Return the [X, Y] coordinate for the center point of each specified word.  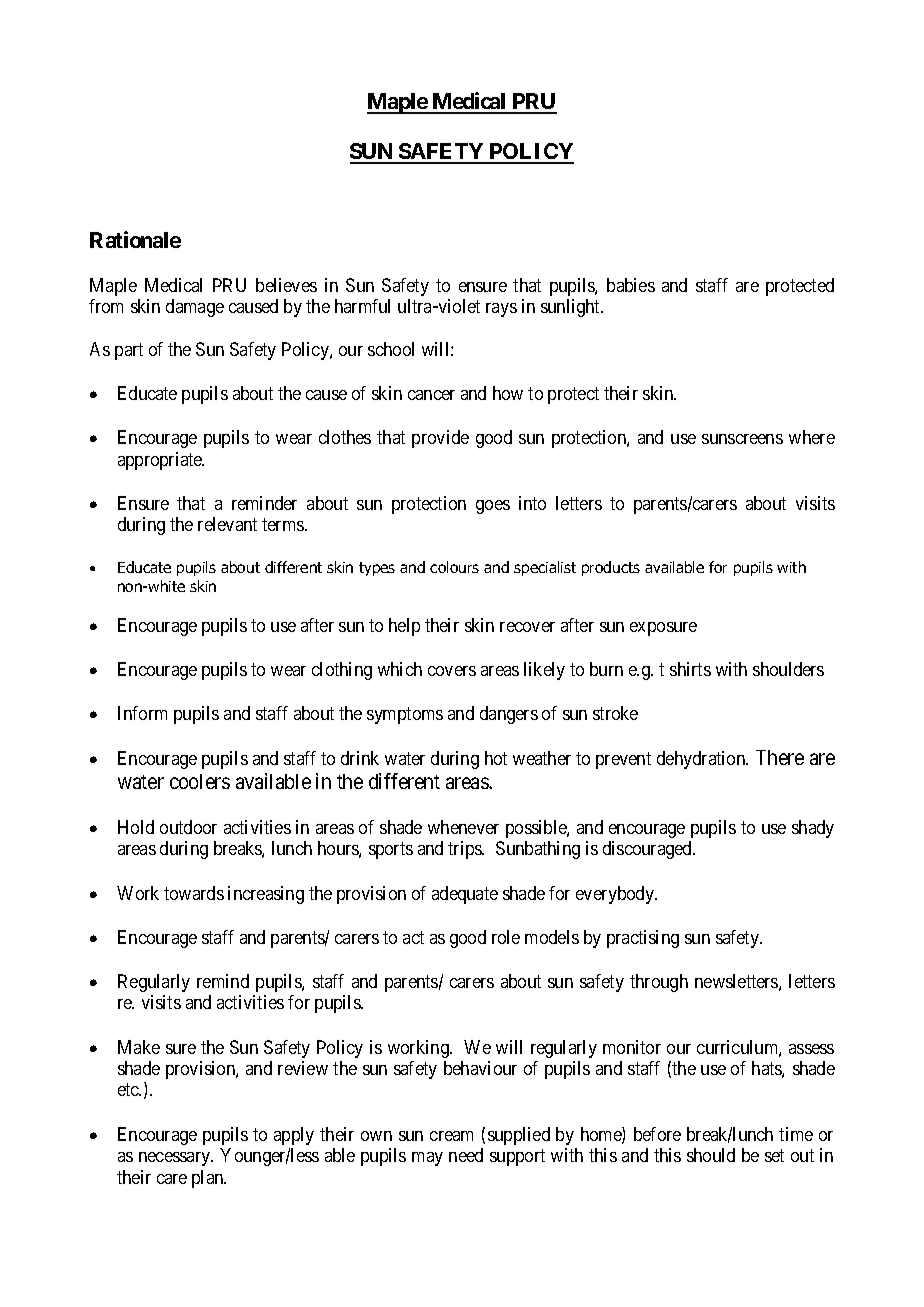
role [506, 937]
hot [496, 758]
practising [643, 939]
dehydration [702, 760]
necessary [176, 1159]
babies [631, 285]
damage [195, 308]
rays [501, 310]
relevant [227, 524]
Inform [142, 713]
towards [194, 893]
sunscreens [742, 439]
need [466, 1155]
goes [493, 507]
